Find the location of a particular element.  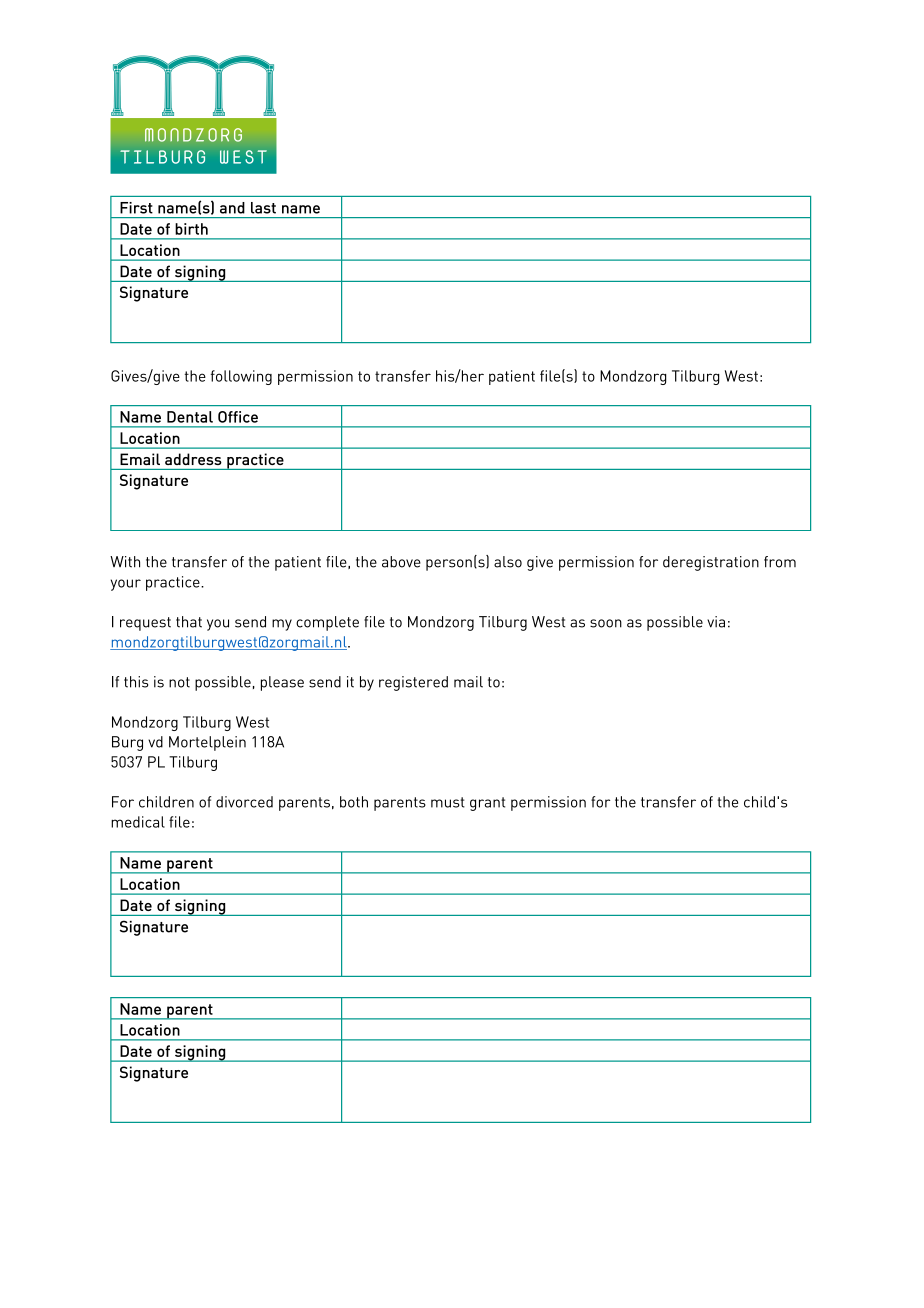

via is located at coordinates (716, 622).
